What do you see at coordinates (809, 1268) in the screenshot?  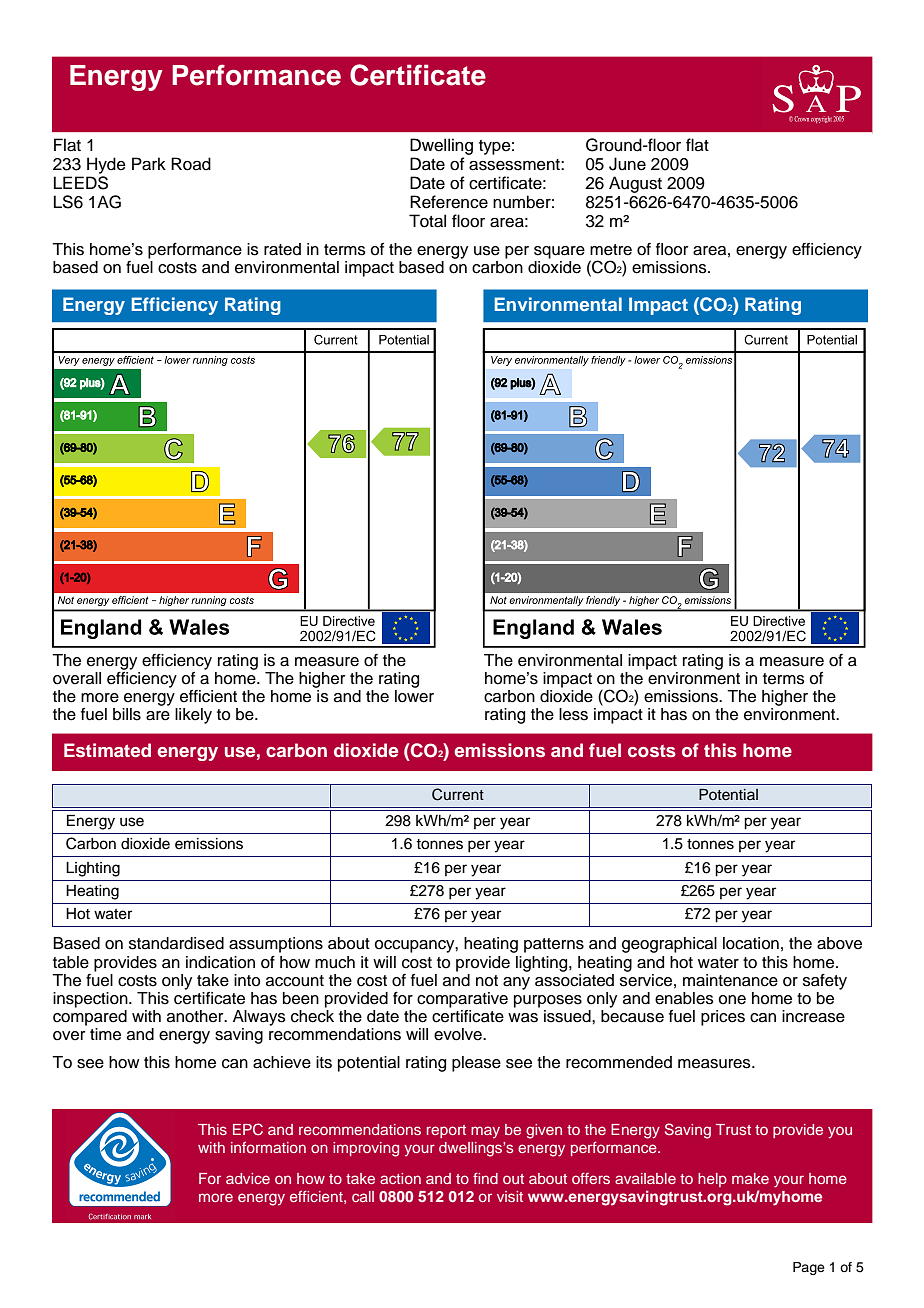 I see `Page` at bounding box center [809, 1268].
